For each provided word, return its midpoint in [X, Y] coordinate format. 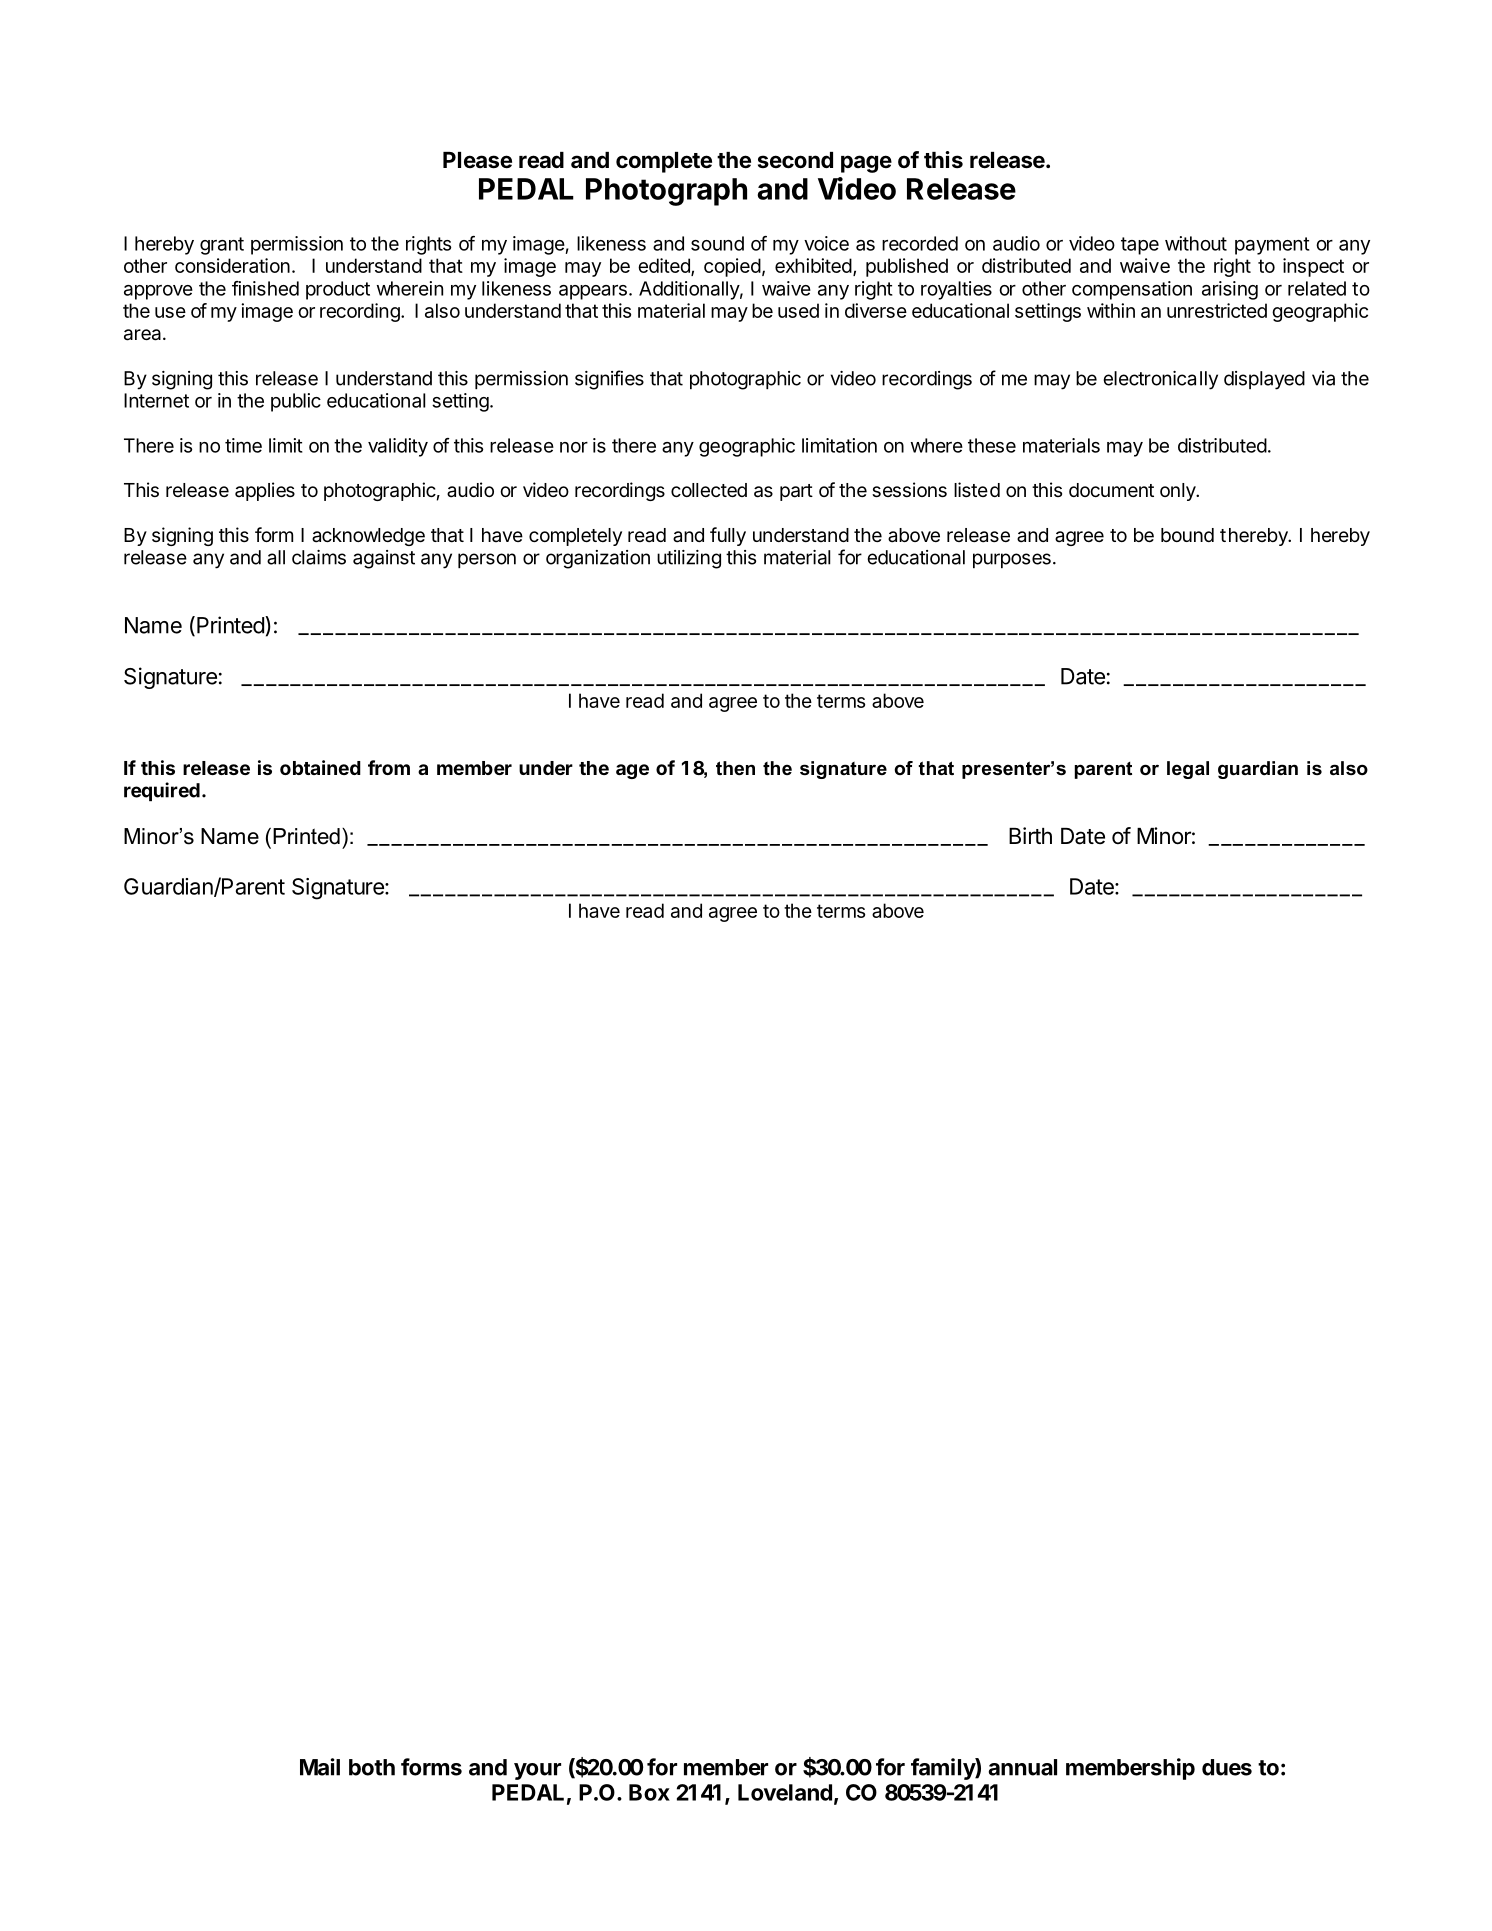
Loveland [785, 1792]
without [1196, 243]
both [372, 1767]
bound [1187, 535]
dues [1227, 1767]
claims [319, 557]
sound [717, 243]
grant [222, 246]
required [162, 791]
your [537, 1771]
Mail [320, 1767]
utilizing [689, 559]
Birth [1030, 835]
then [735, 768]
